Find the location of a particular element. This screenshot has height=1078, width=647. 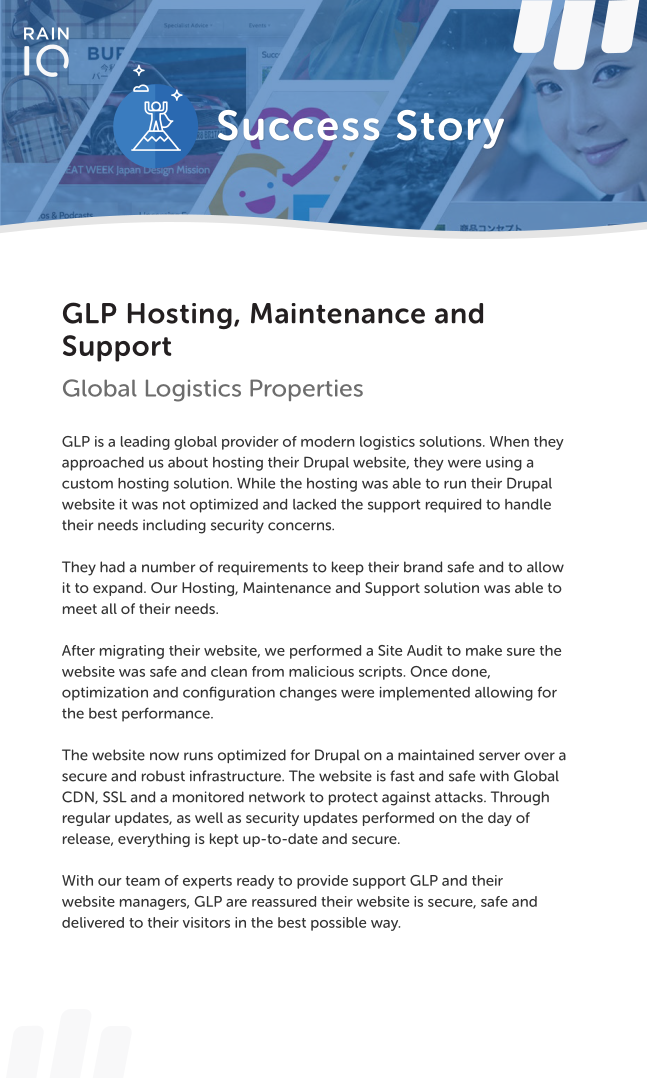

modern is located at coordinates (328, 441).
